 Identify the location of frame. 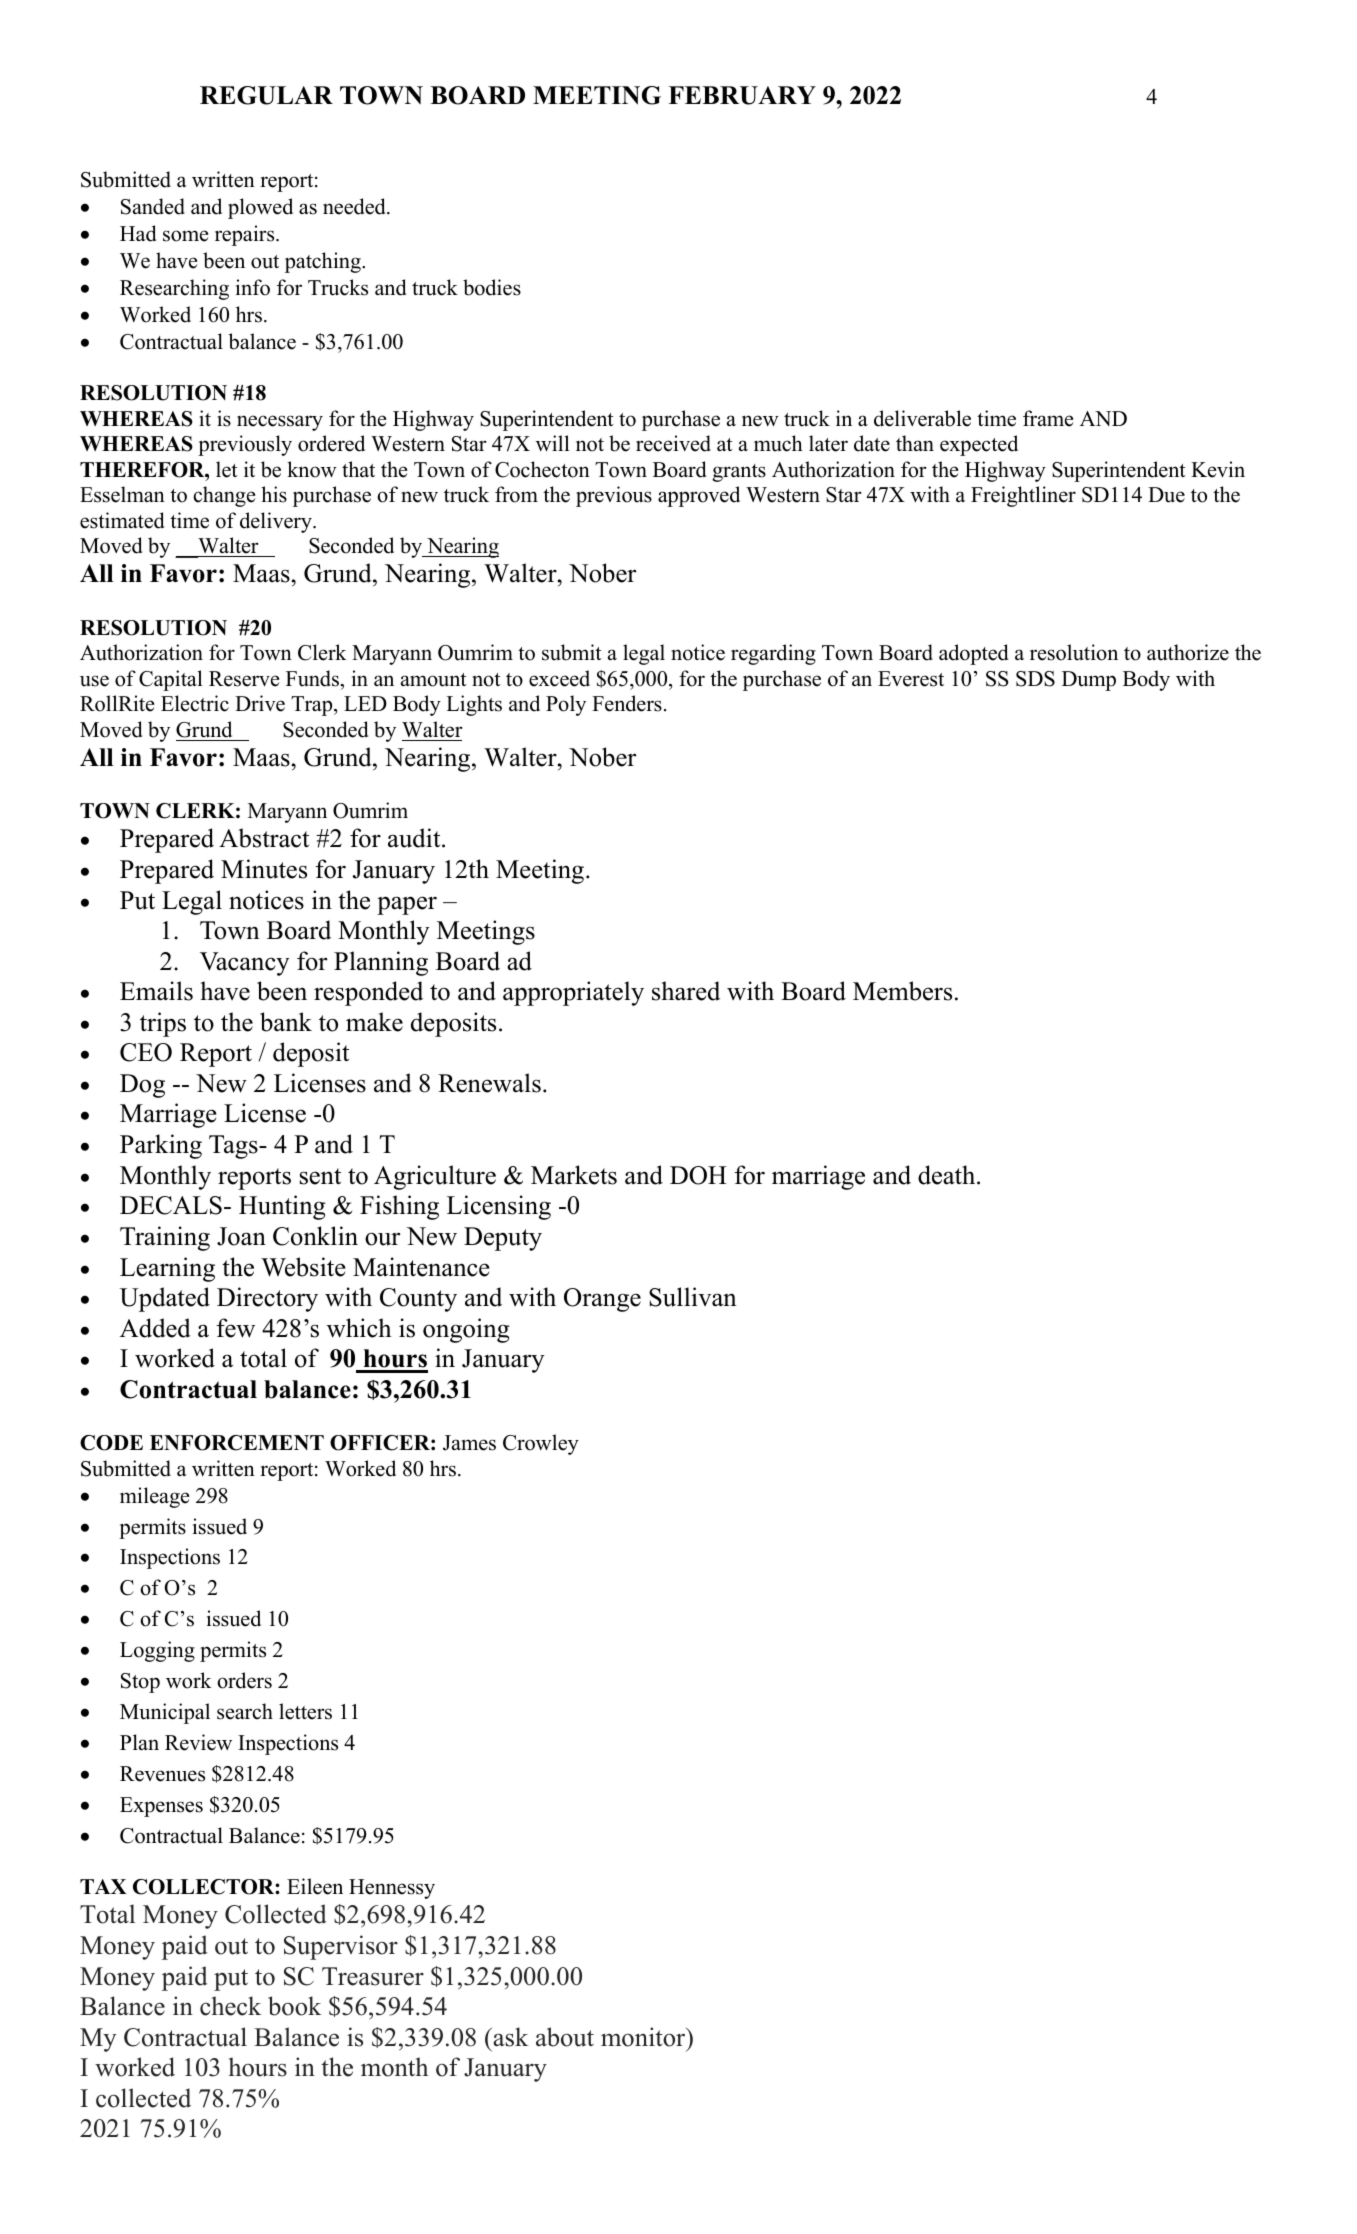
(1048, 418).
